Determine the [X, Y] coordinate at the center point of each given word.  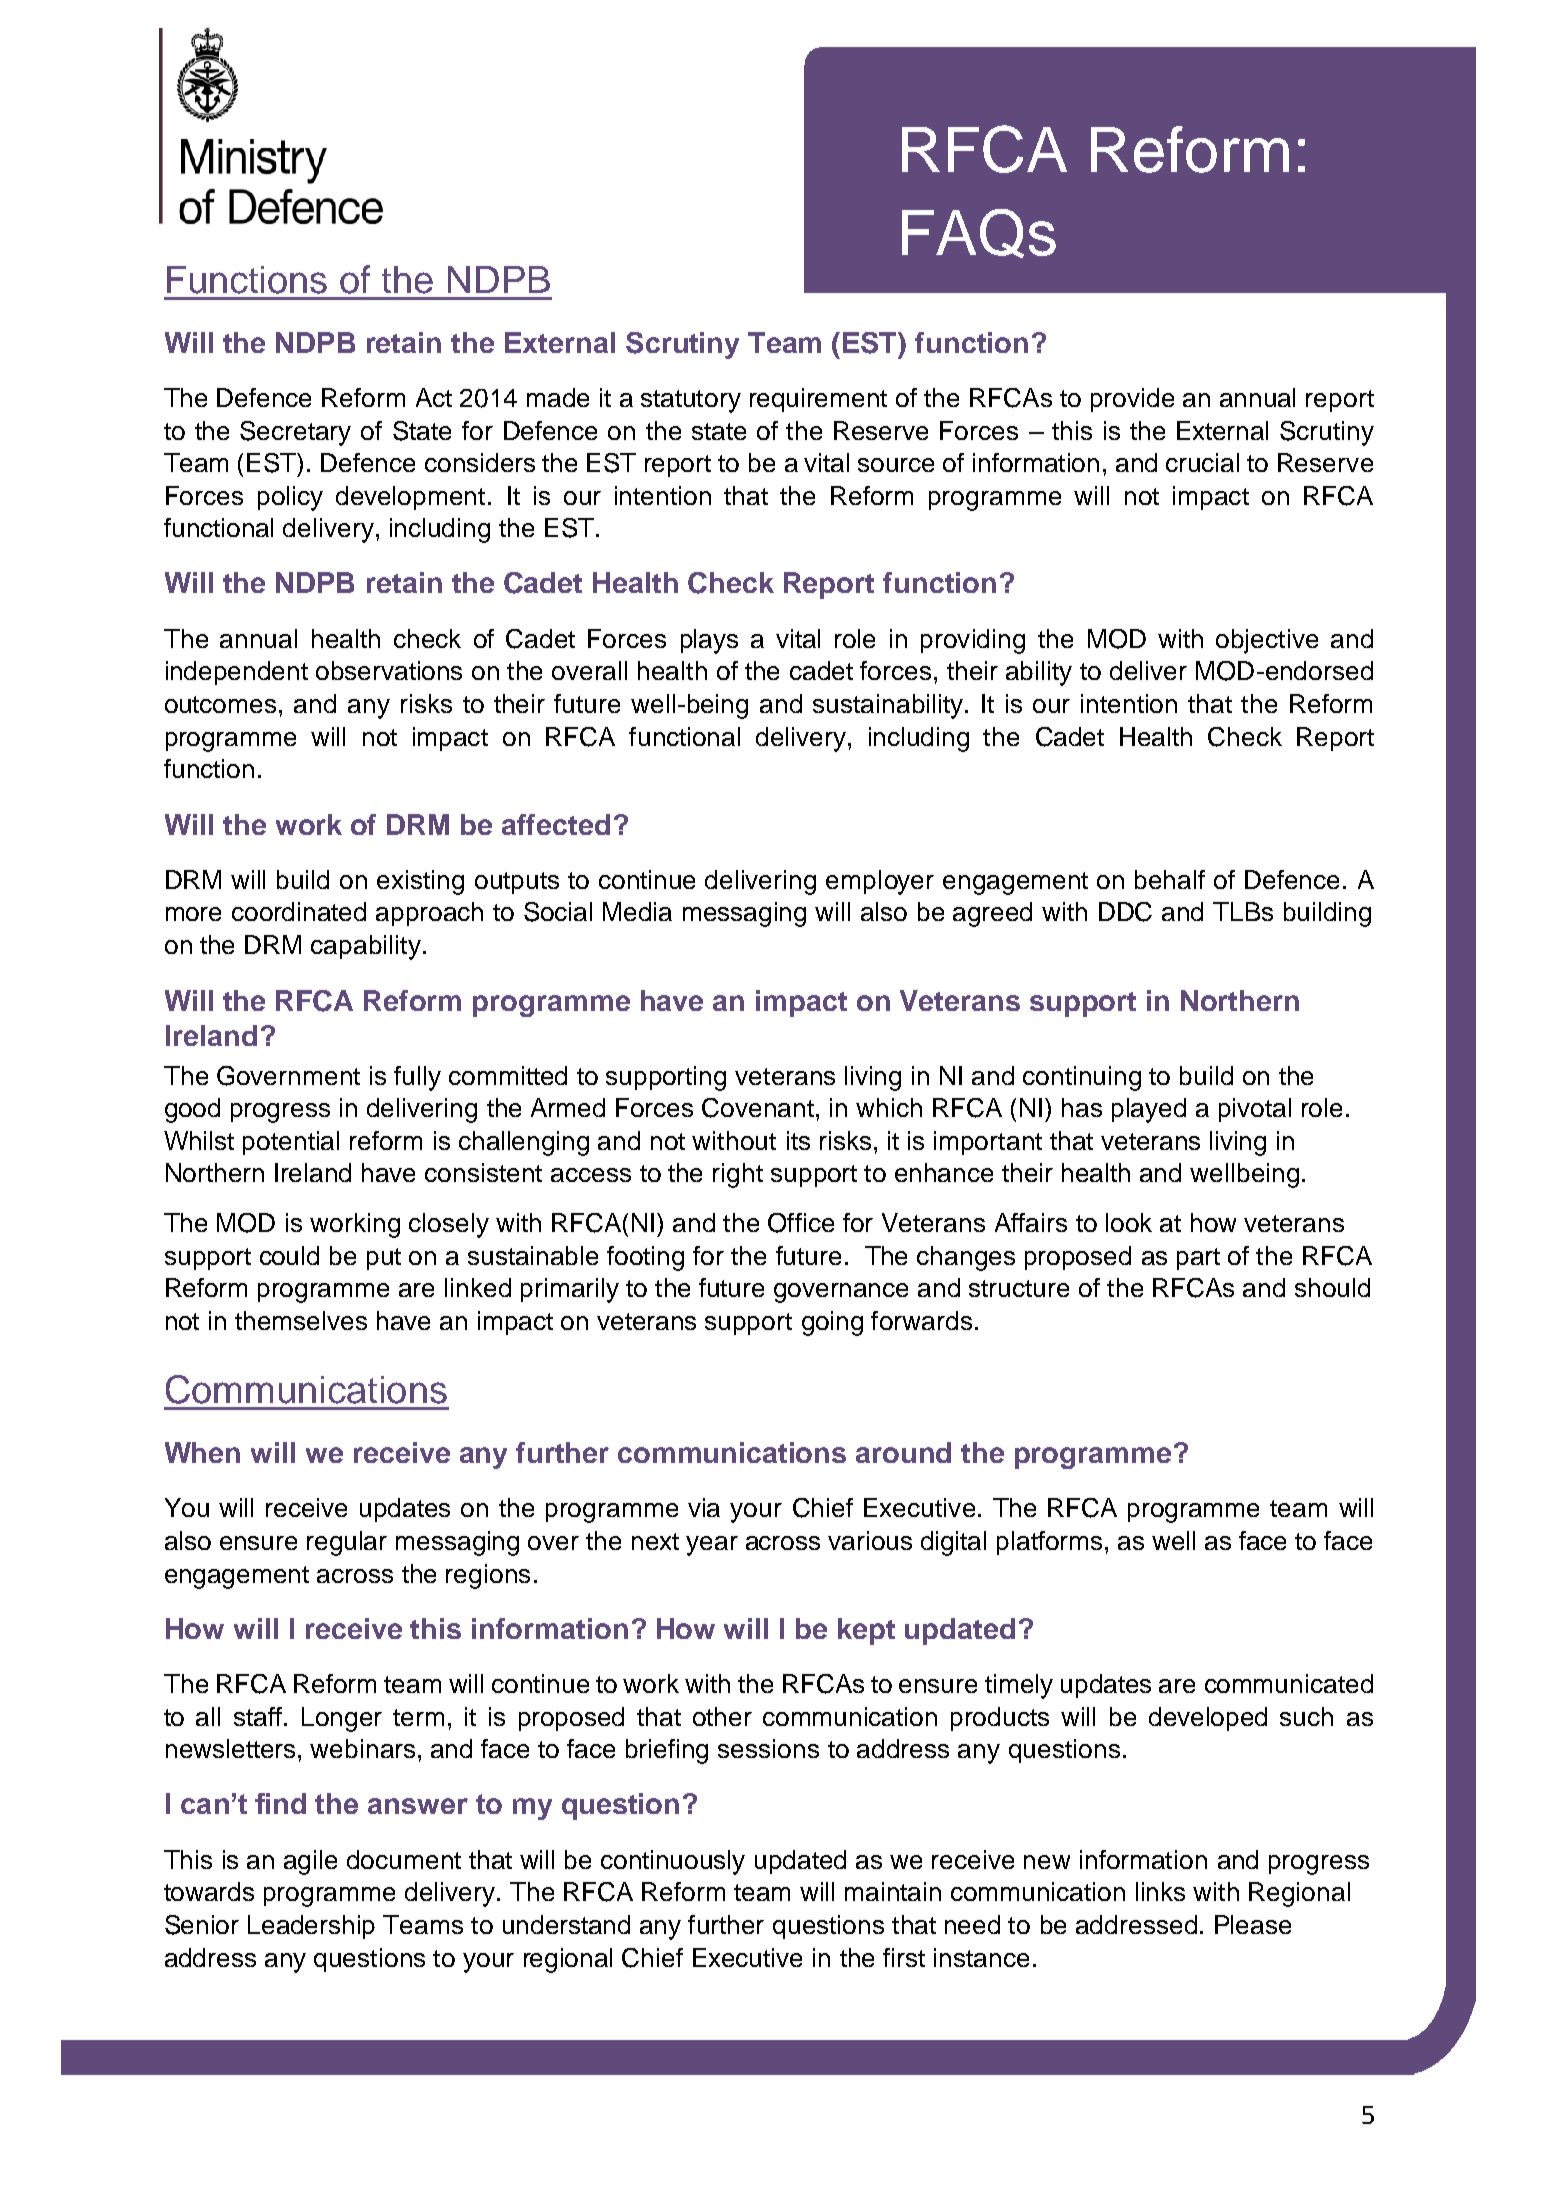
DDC [1125, 912]
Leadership [311, 1927]
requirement [818, 400]
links [1160, 1891]
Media [637, 911]
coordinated [299, 911]
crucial [1202, 462]
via [704, 1507]
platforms [1051, 1543]
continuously [673, 1862]
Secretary [295, 433]
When [202, 1452]
